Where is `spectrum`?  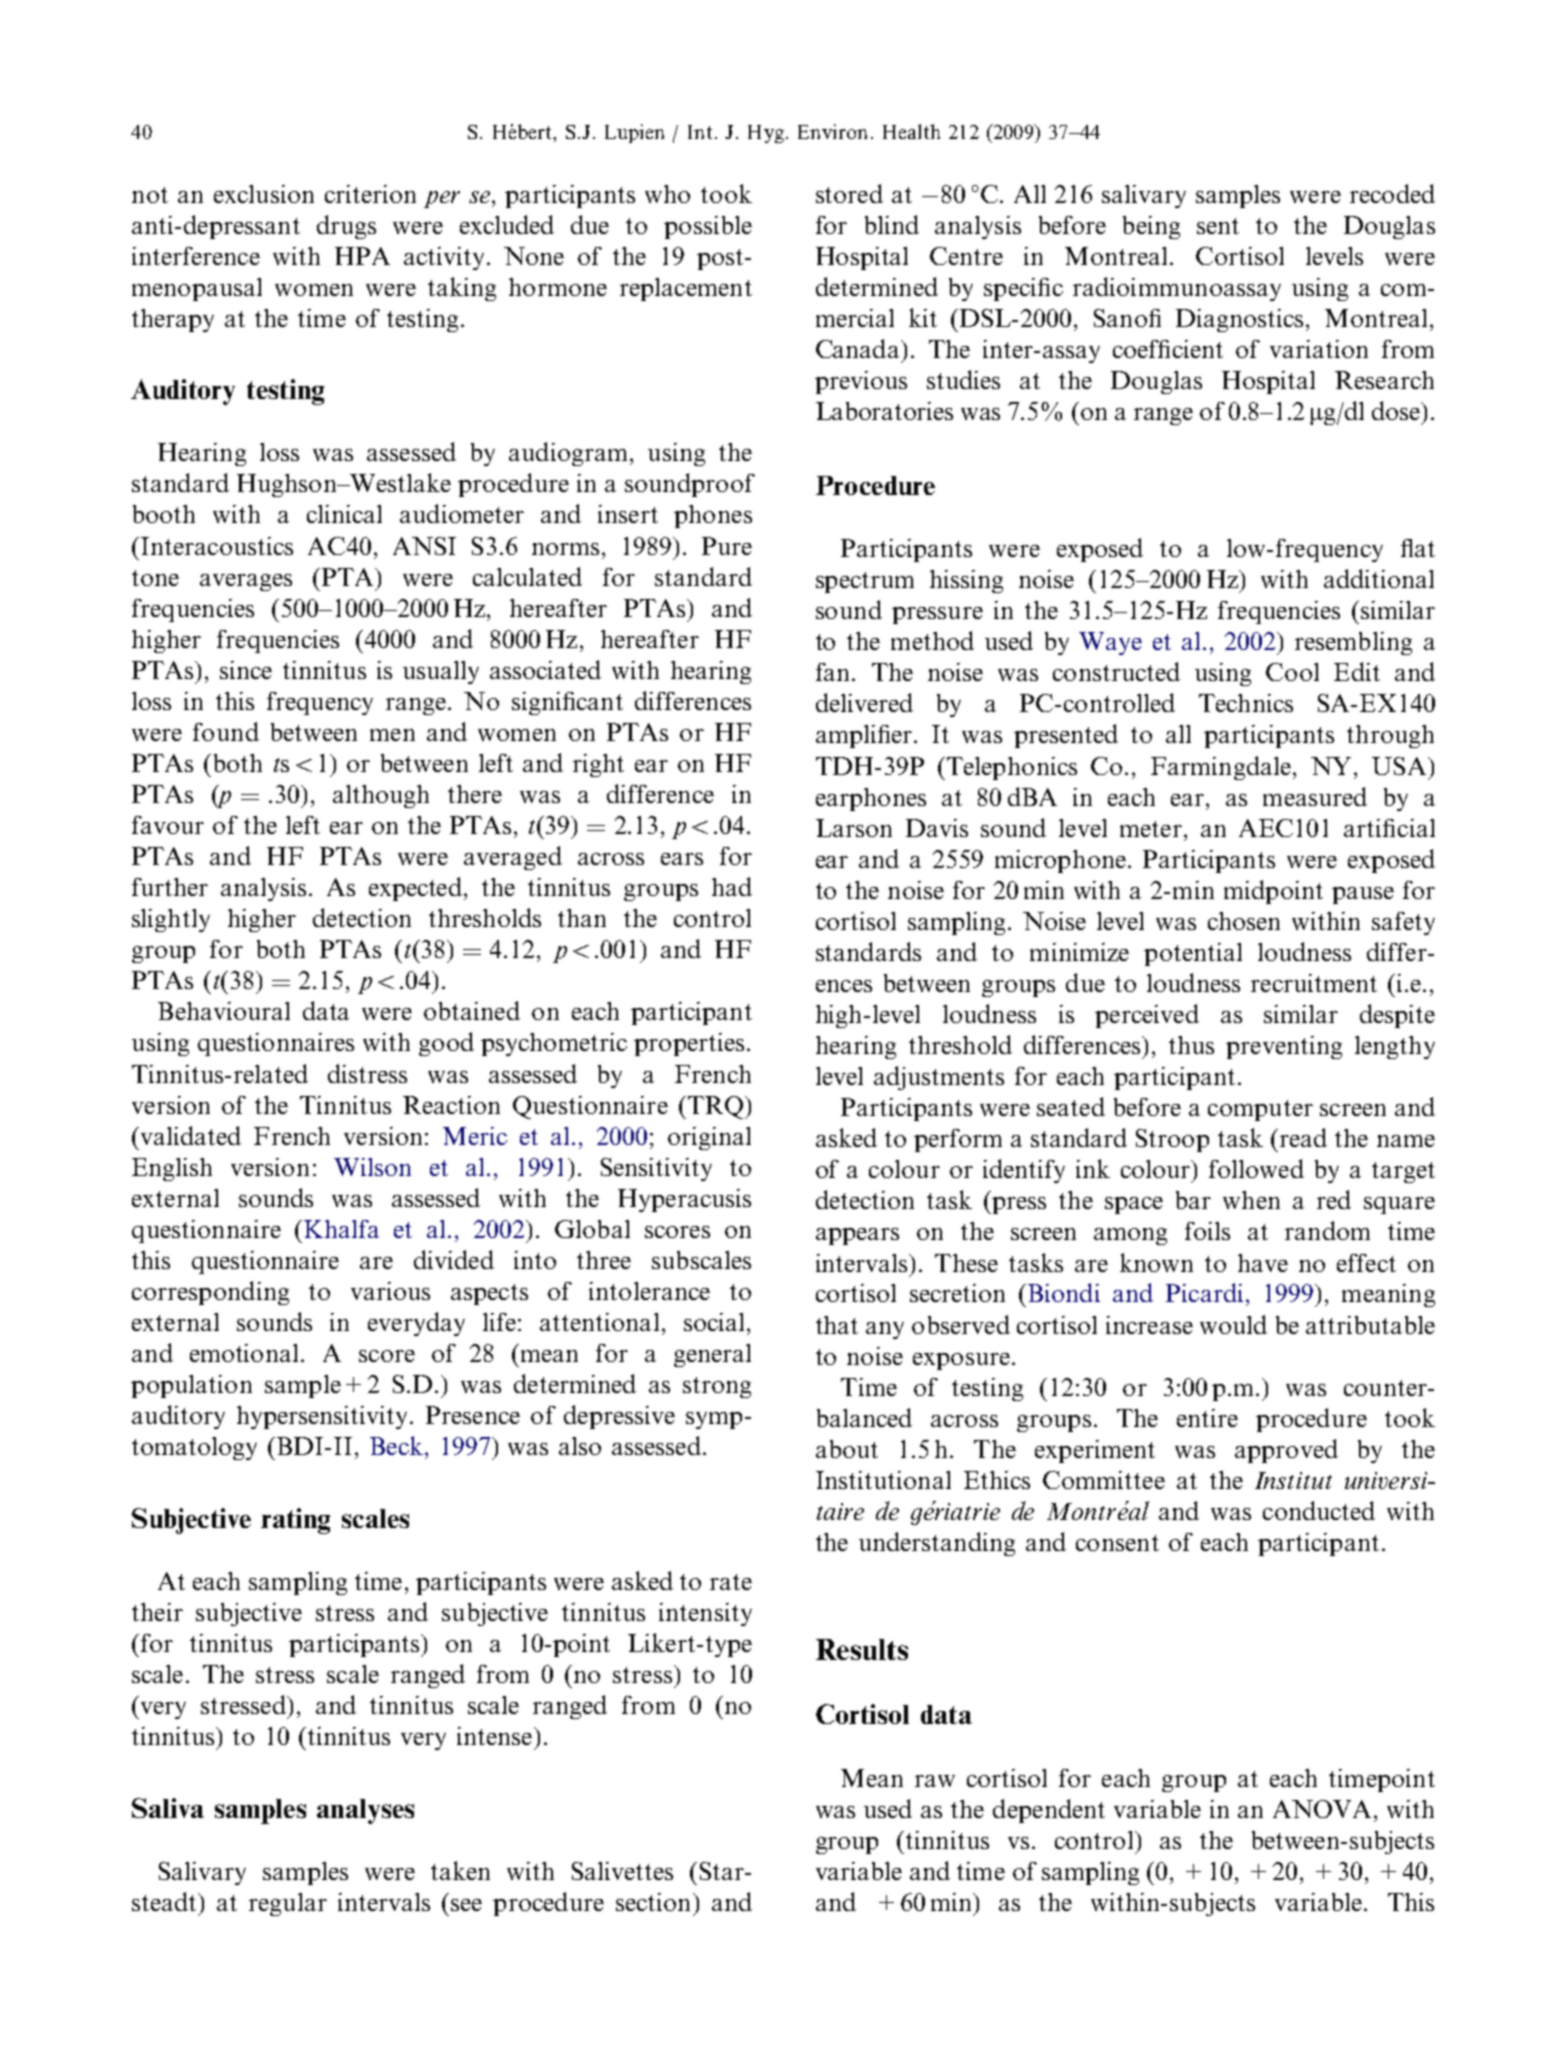 spectrum is located at coordinates (865, 582).
